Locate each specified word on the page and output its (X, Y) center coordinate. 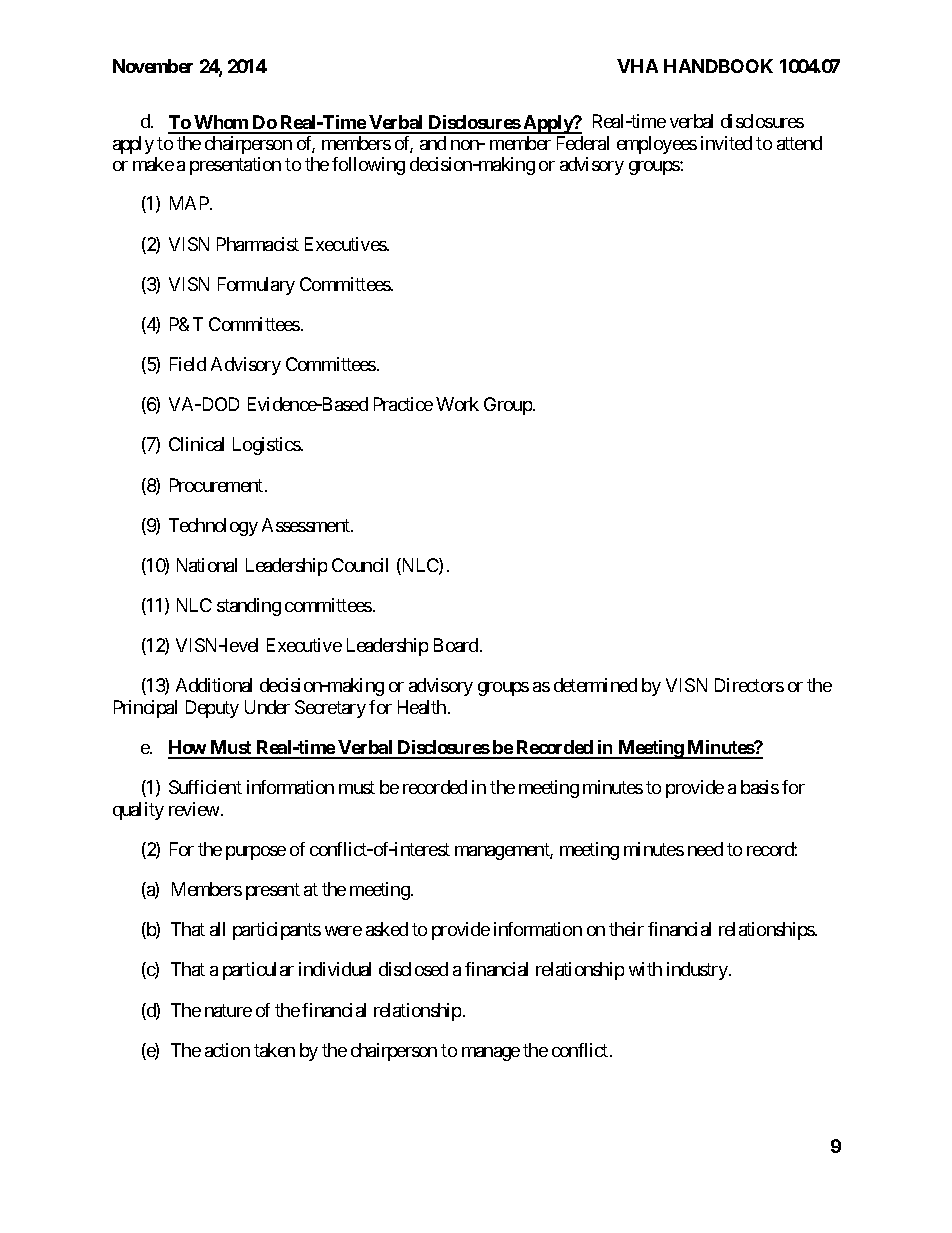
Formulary (256, 286)
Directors (749, 685)
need (705, 849)
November (153, 66)
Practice (403, 404)
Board (456, 645)
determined (595, 685)
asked (387, 929)
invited (726, 143)
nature (228, 1010)
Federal (583, 143)
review (194, 809)
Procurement (216, 485)
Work (457, 404)
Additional (214, 685)
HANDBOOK (718, 66)
